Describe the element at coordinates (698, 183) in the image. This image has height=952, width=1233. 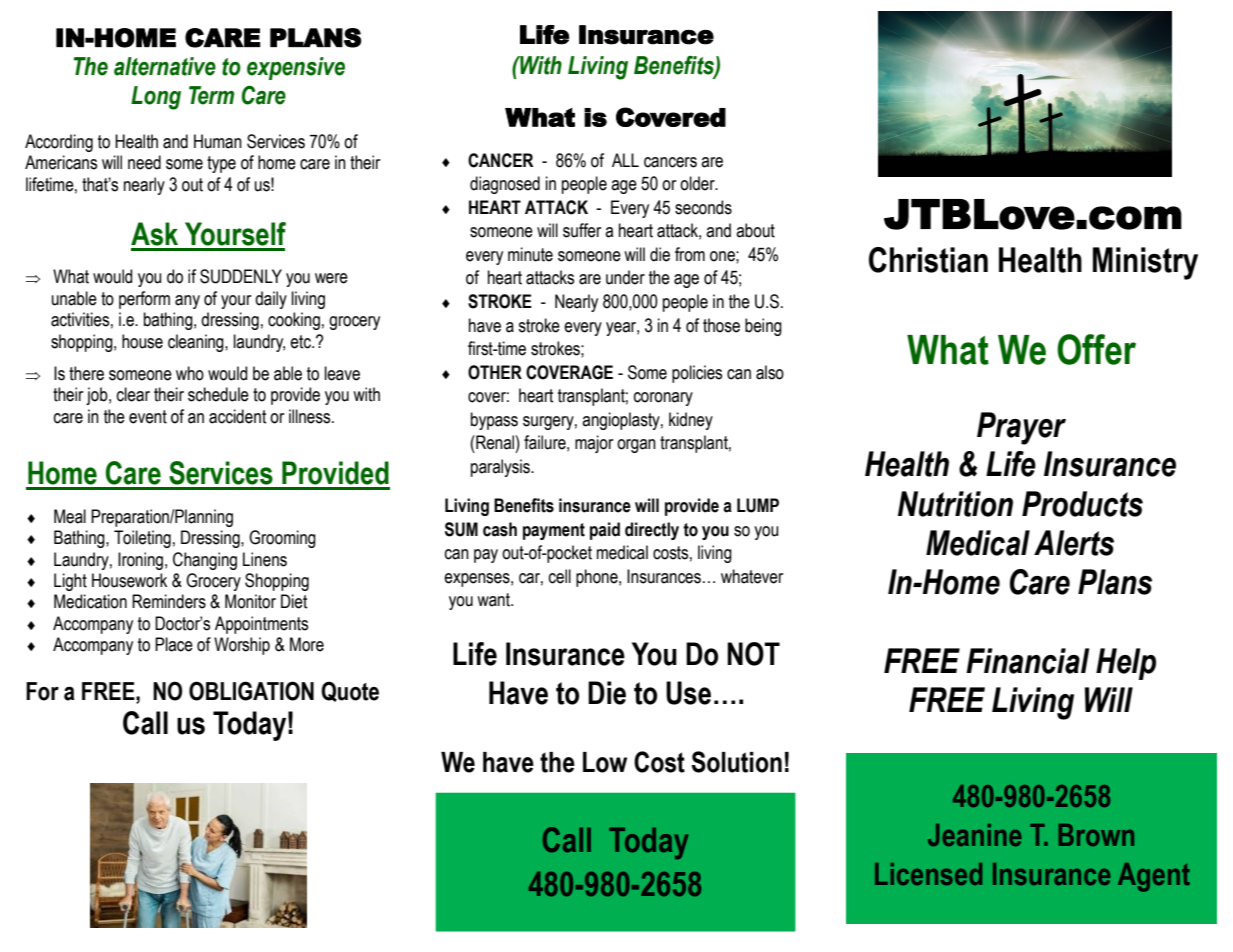
I see `older` at that location.
